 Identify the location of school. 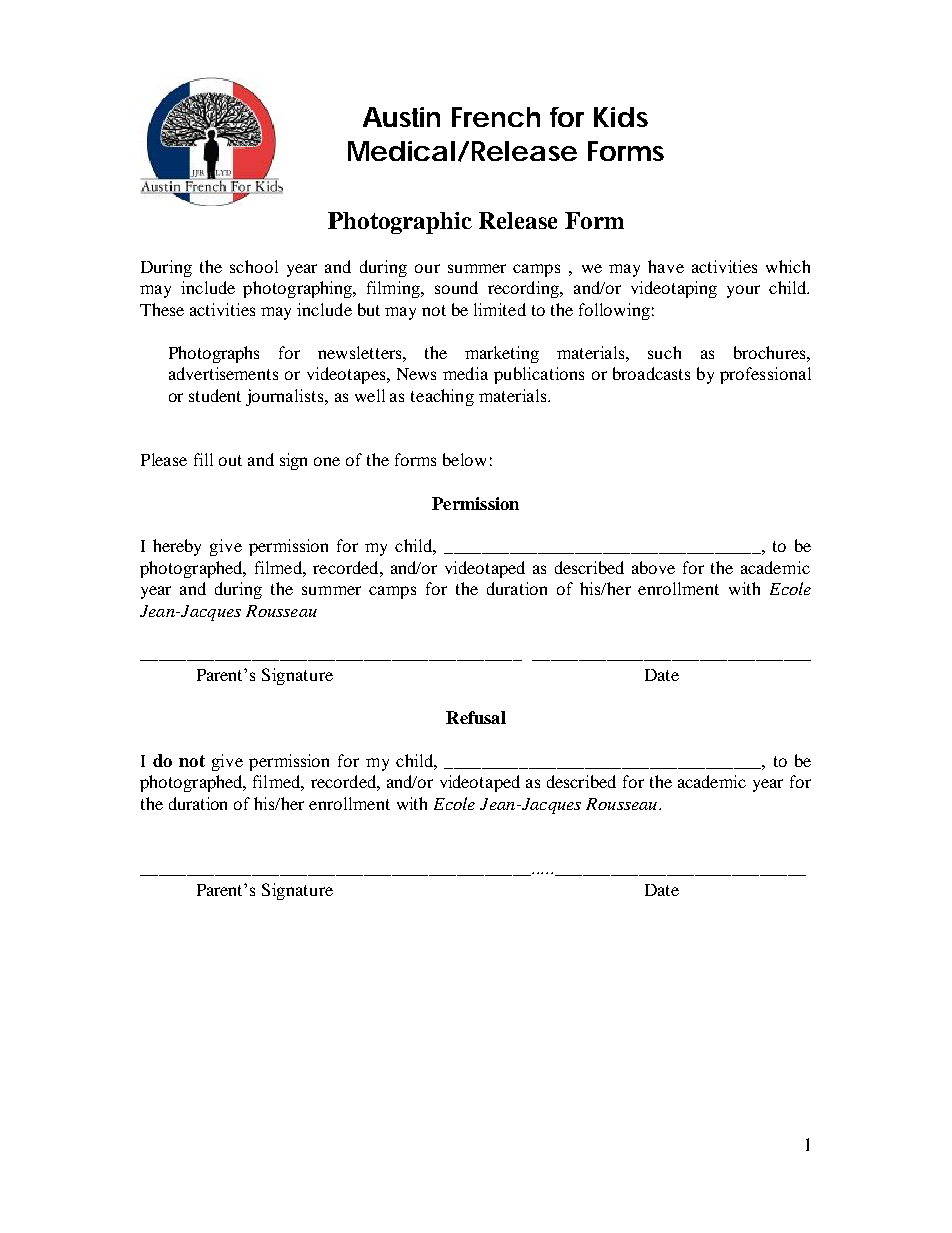
(254, 266).
